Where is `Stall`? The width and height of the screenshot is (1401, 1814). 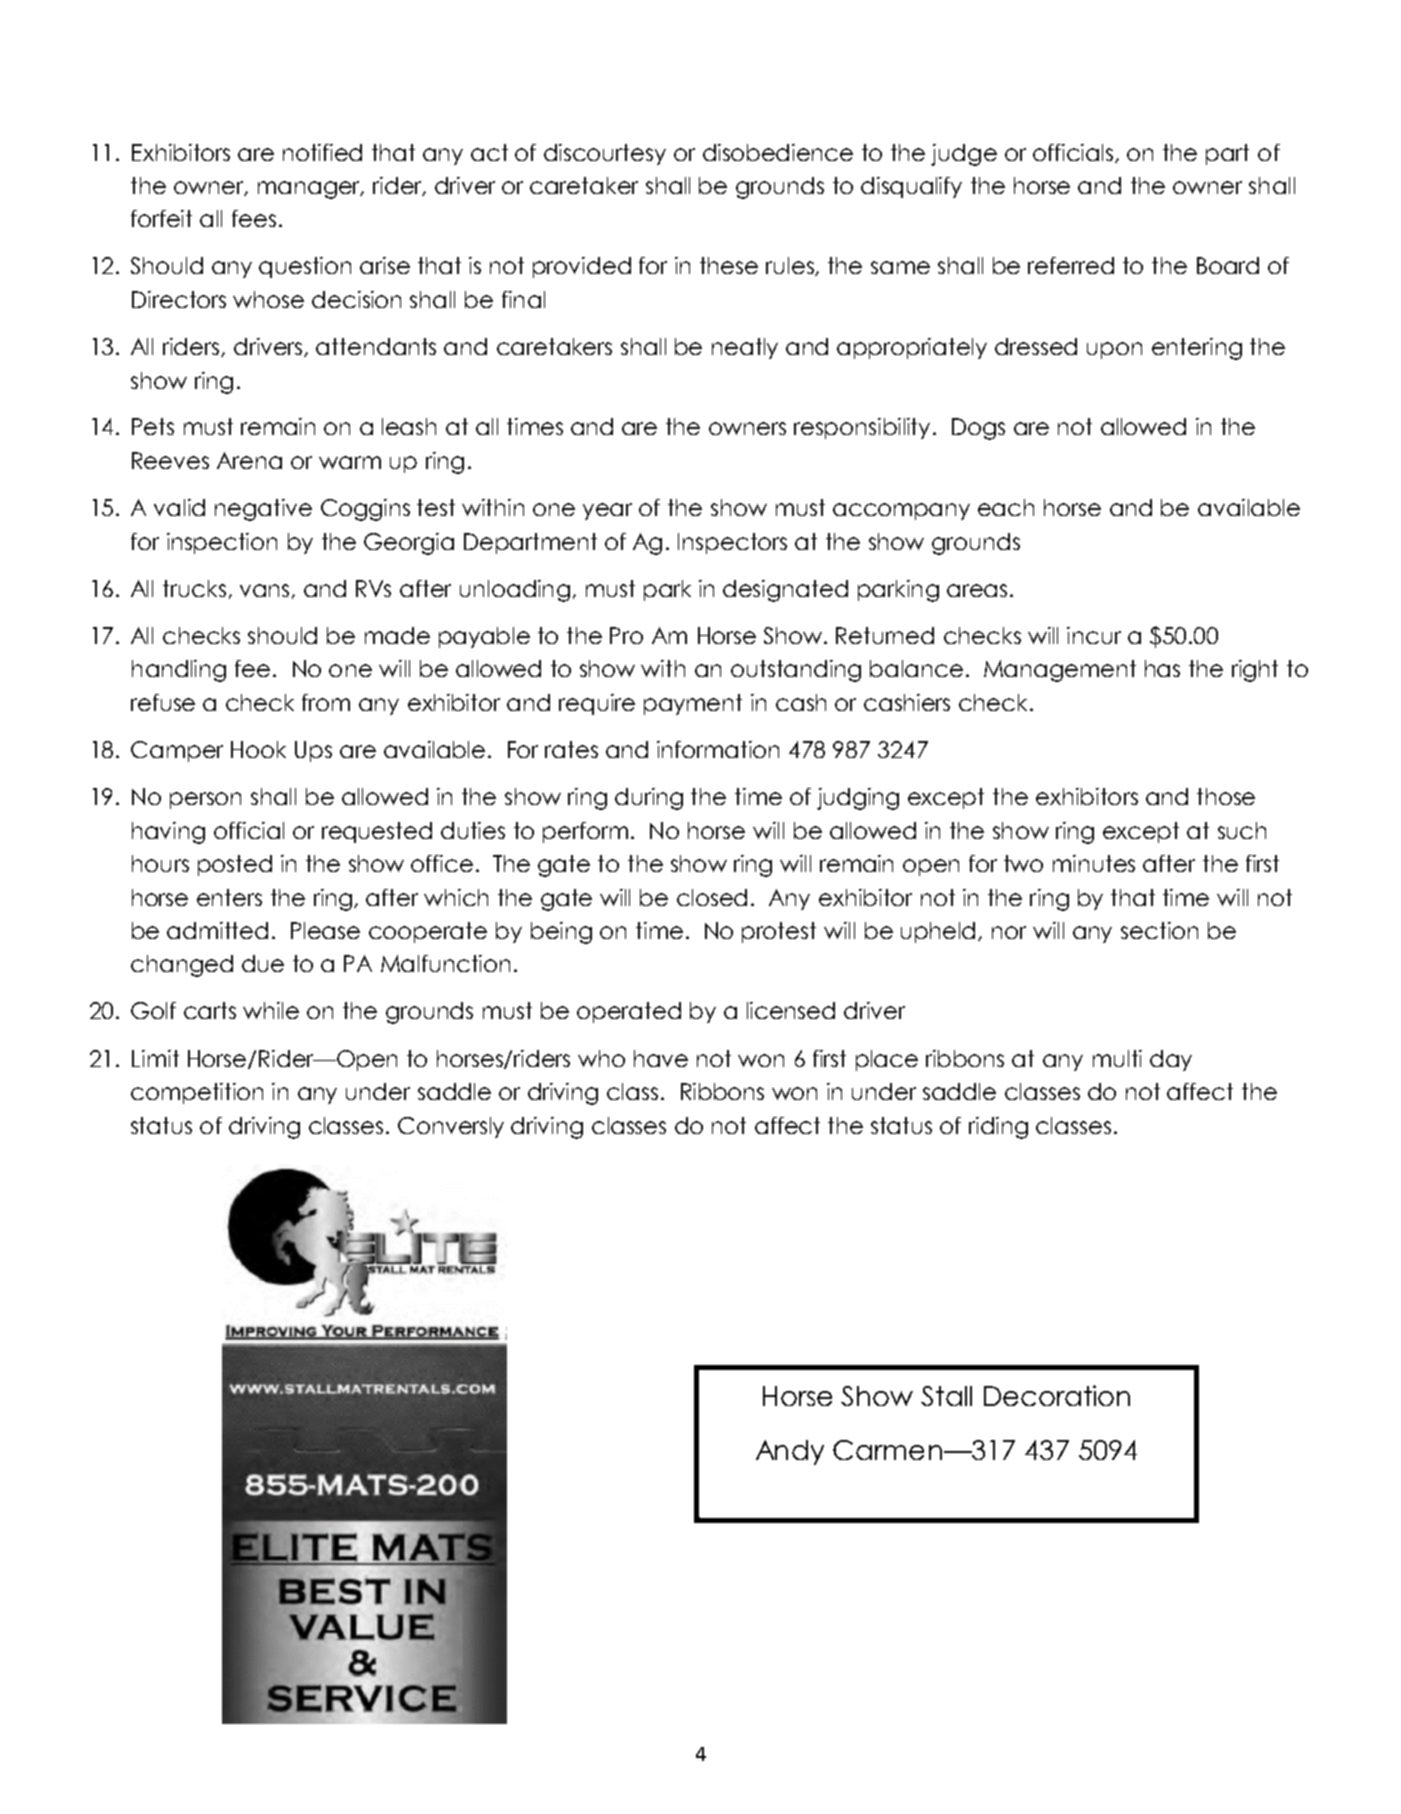 Stall is located at coordinates (946, 1396).
